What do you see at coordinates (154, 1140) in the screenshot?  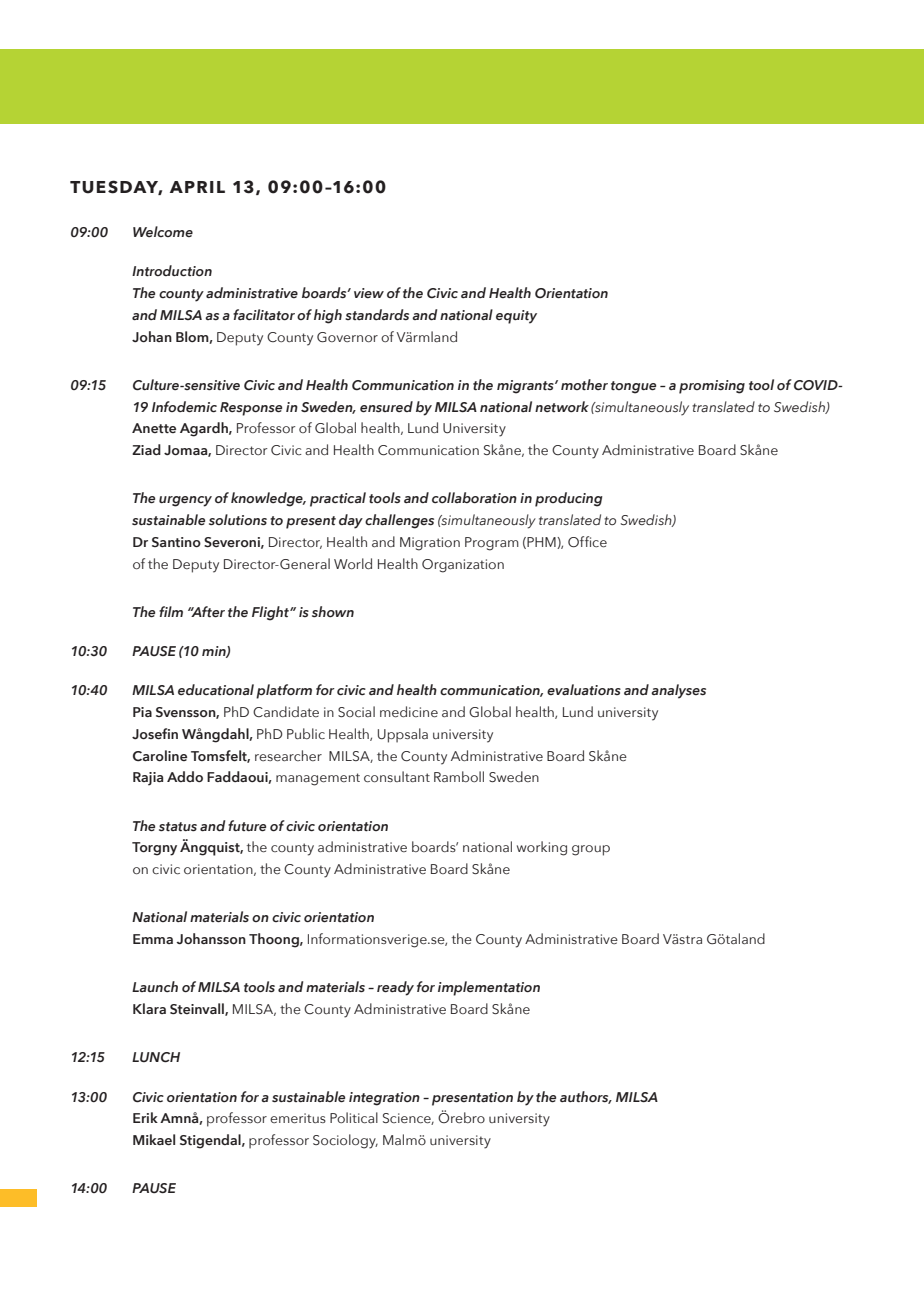 I see `Mikael` at bounding box center [154, 1140].
